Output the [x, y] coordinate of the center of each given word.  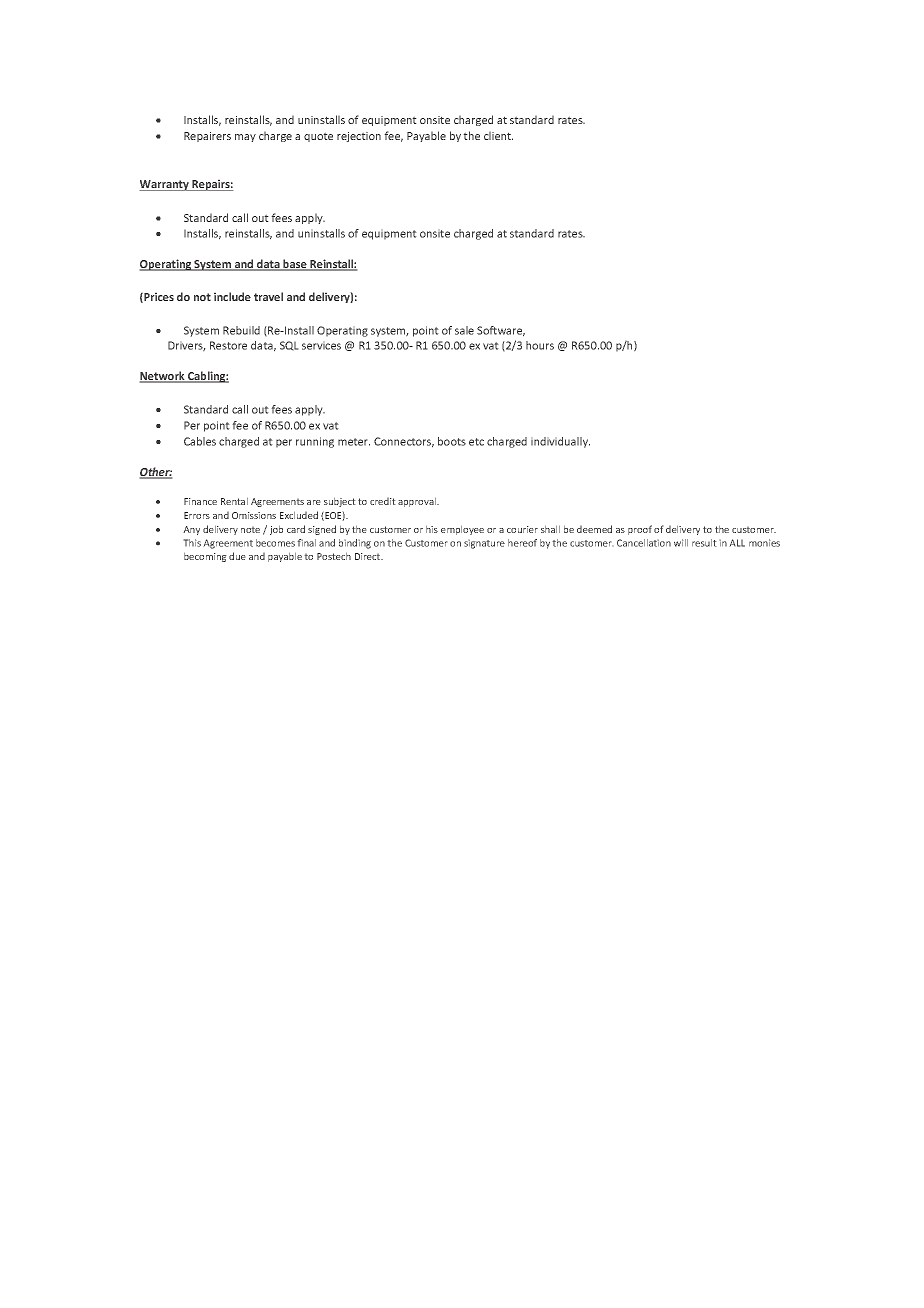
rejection [359, 137]
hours [540, 345]
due [237, 556]
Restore [228, 345]
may [245, 138]
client [498, 135]
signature [484, 544]
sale [464, 330]
